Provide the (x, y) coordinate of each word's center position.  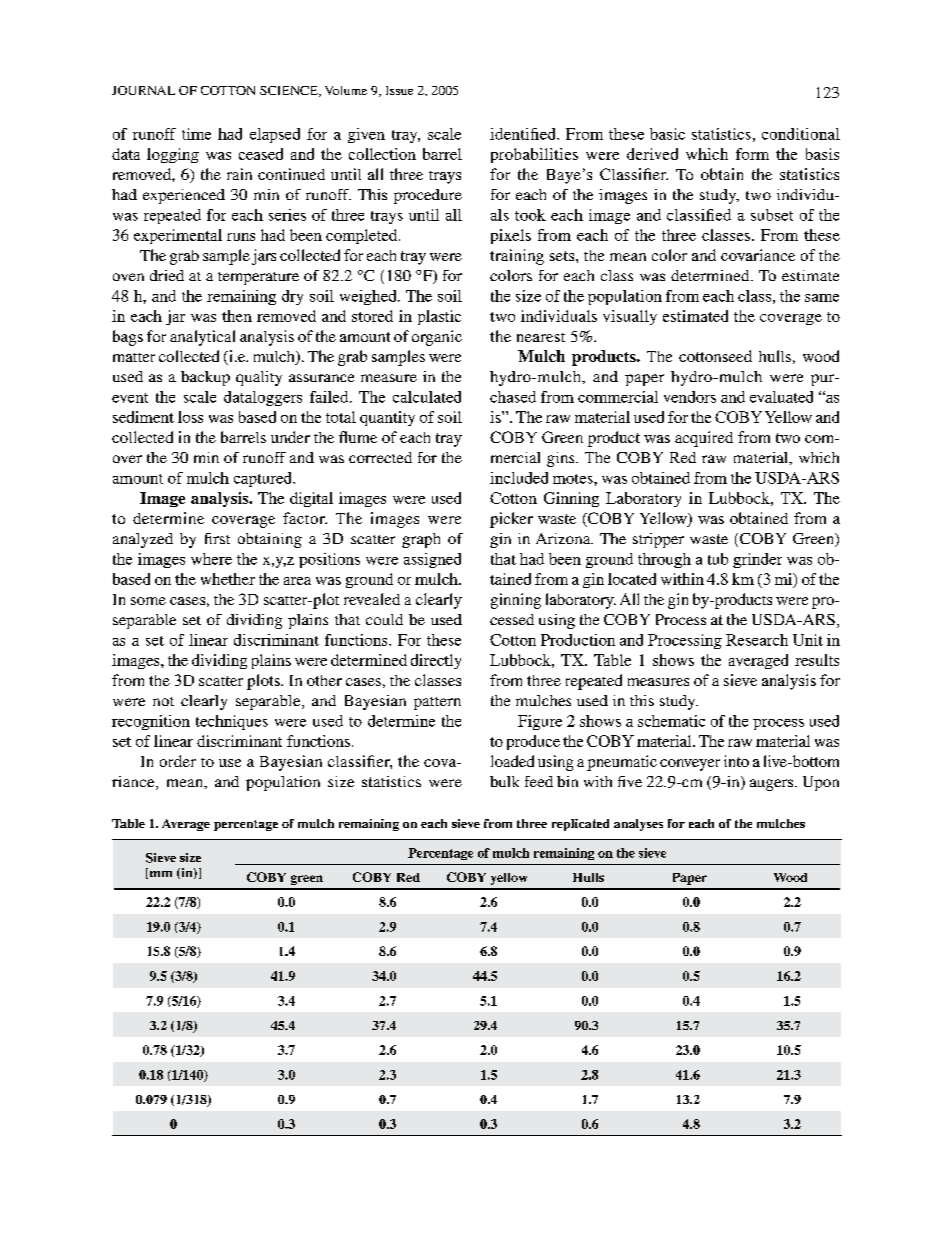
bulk (504, 781)
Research (757, 640)
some (148, 601)
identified (524, 134)
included (519, 478)
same (822, 298)
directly (436, 661)
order (178, 761)
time (196, 134)
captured (264, 479)
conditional (801, 134)
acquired (704, 439)
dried (167, 275)
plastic (439, 317)
